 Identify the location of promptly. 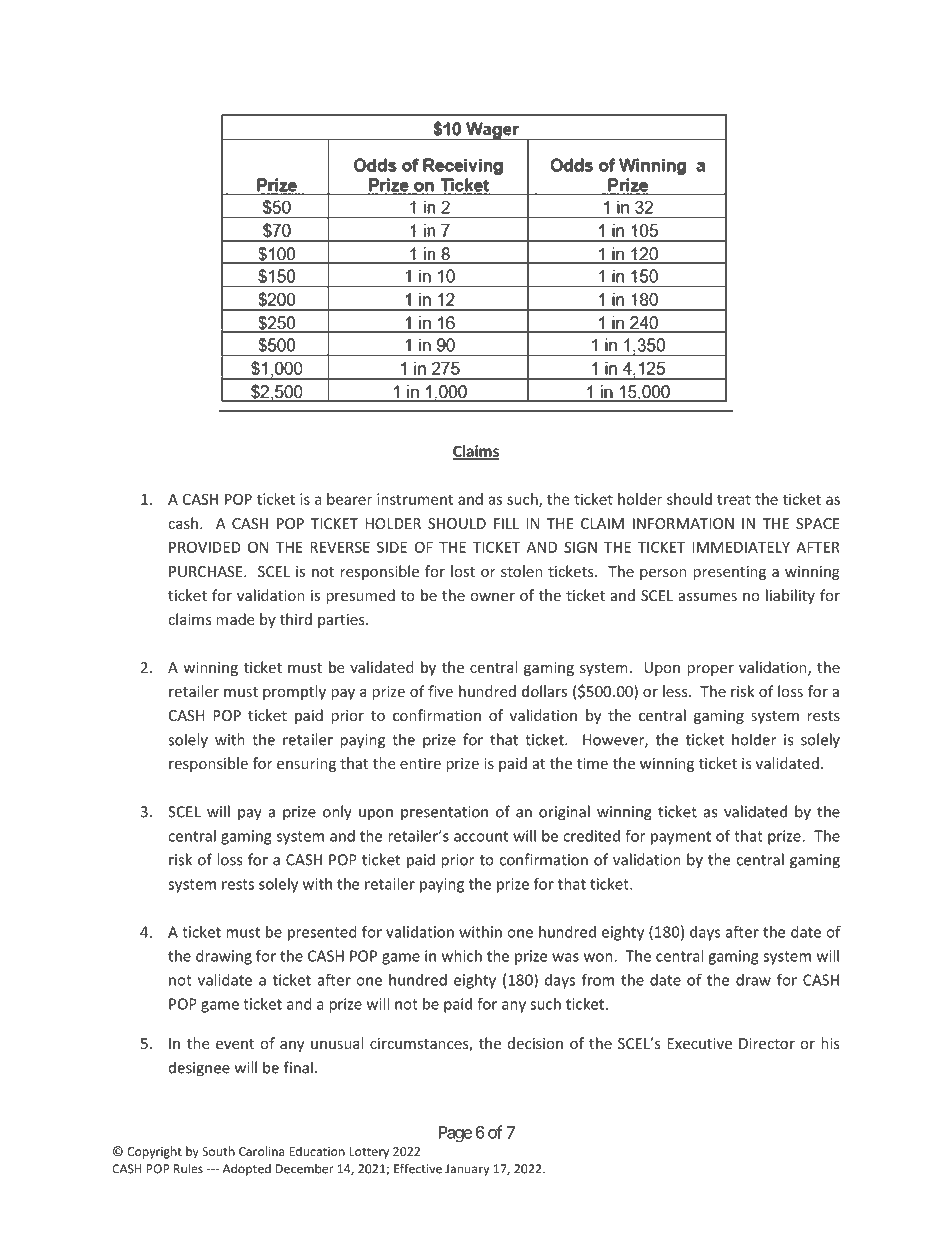
(294, 692).
